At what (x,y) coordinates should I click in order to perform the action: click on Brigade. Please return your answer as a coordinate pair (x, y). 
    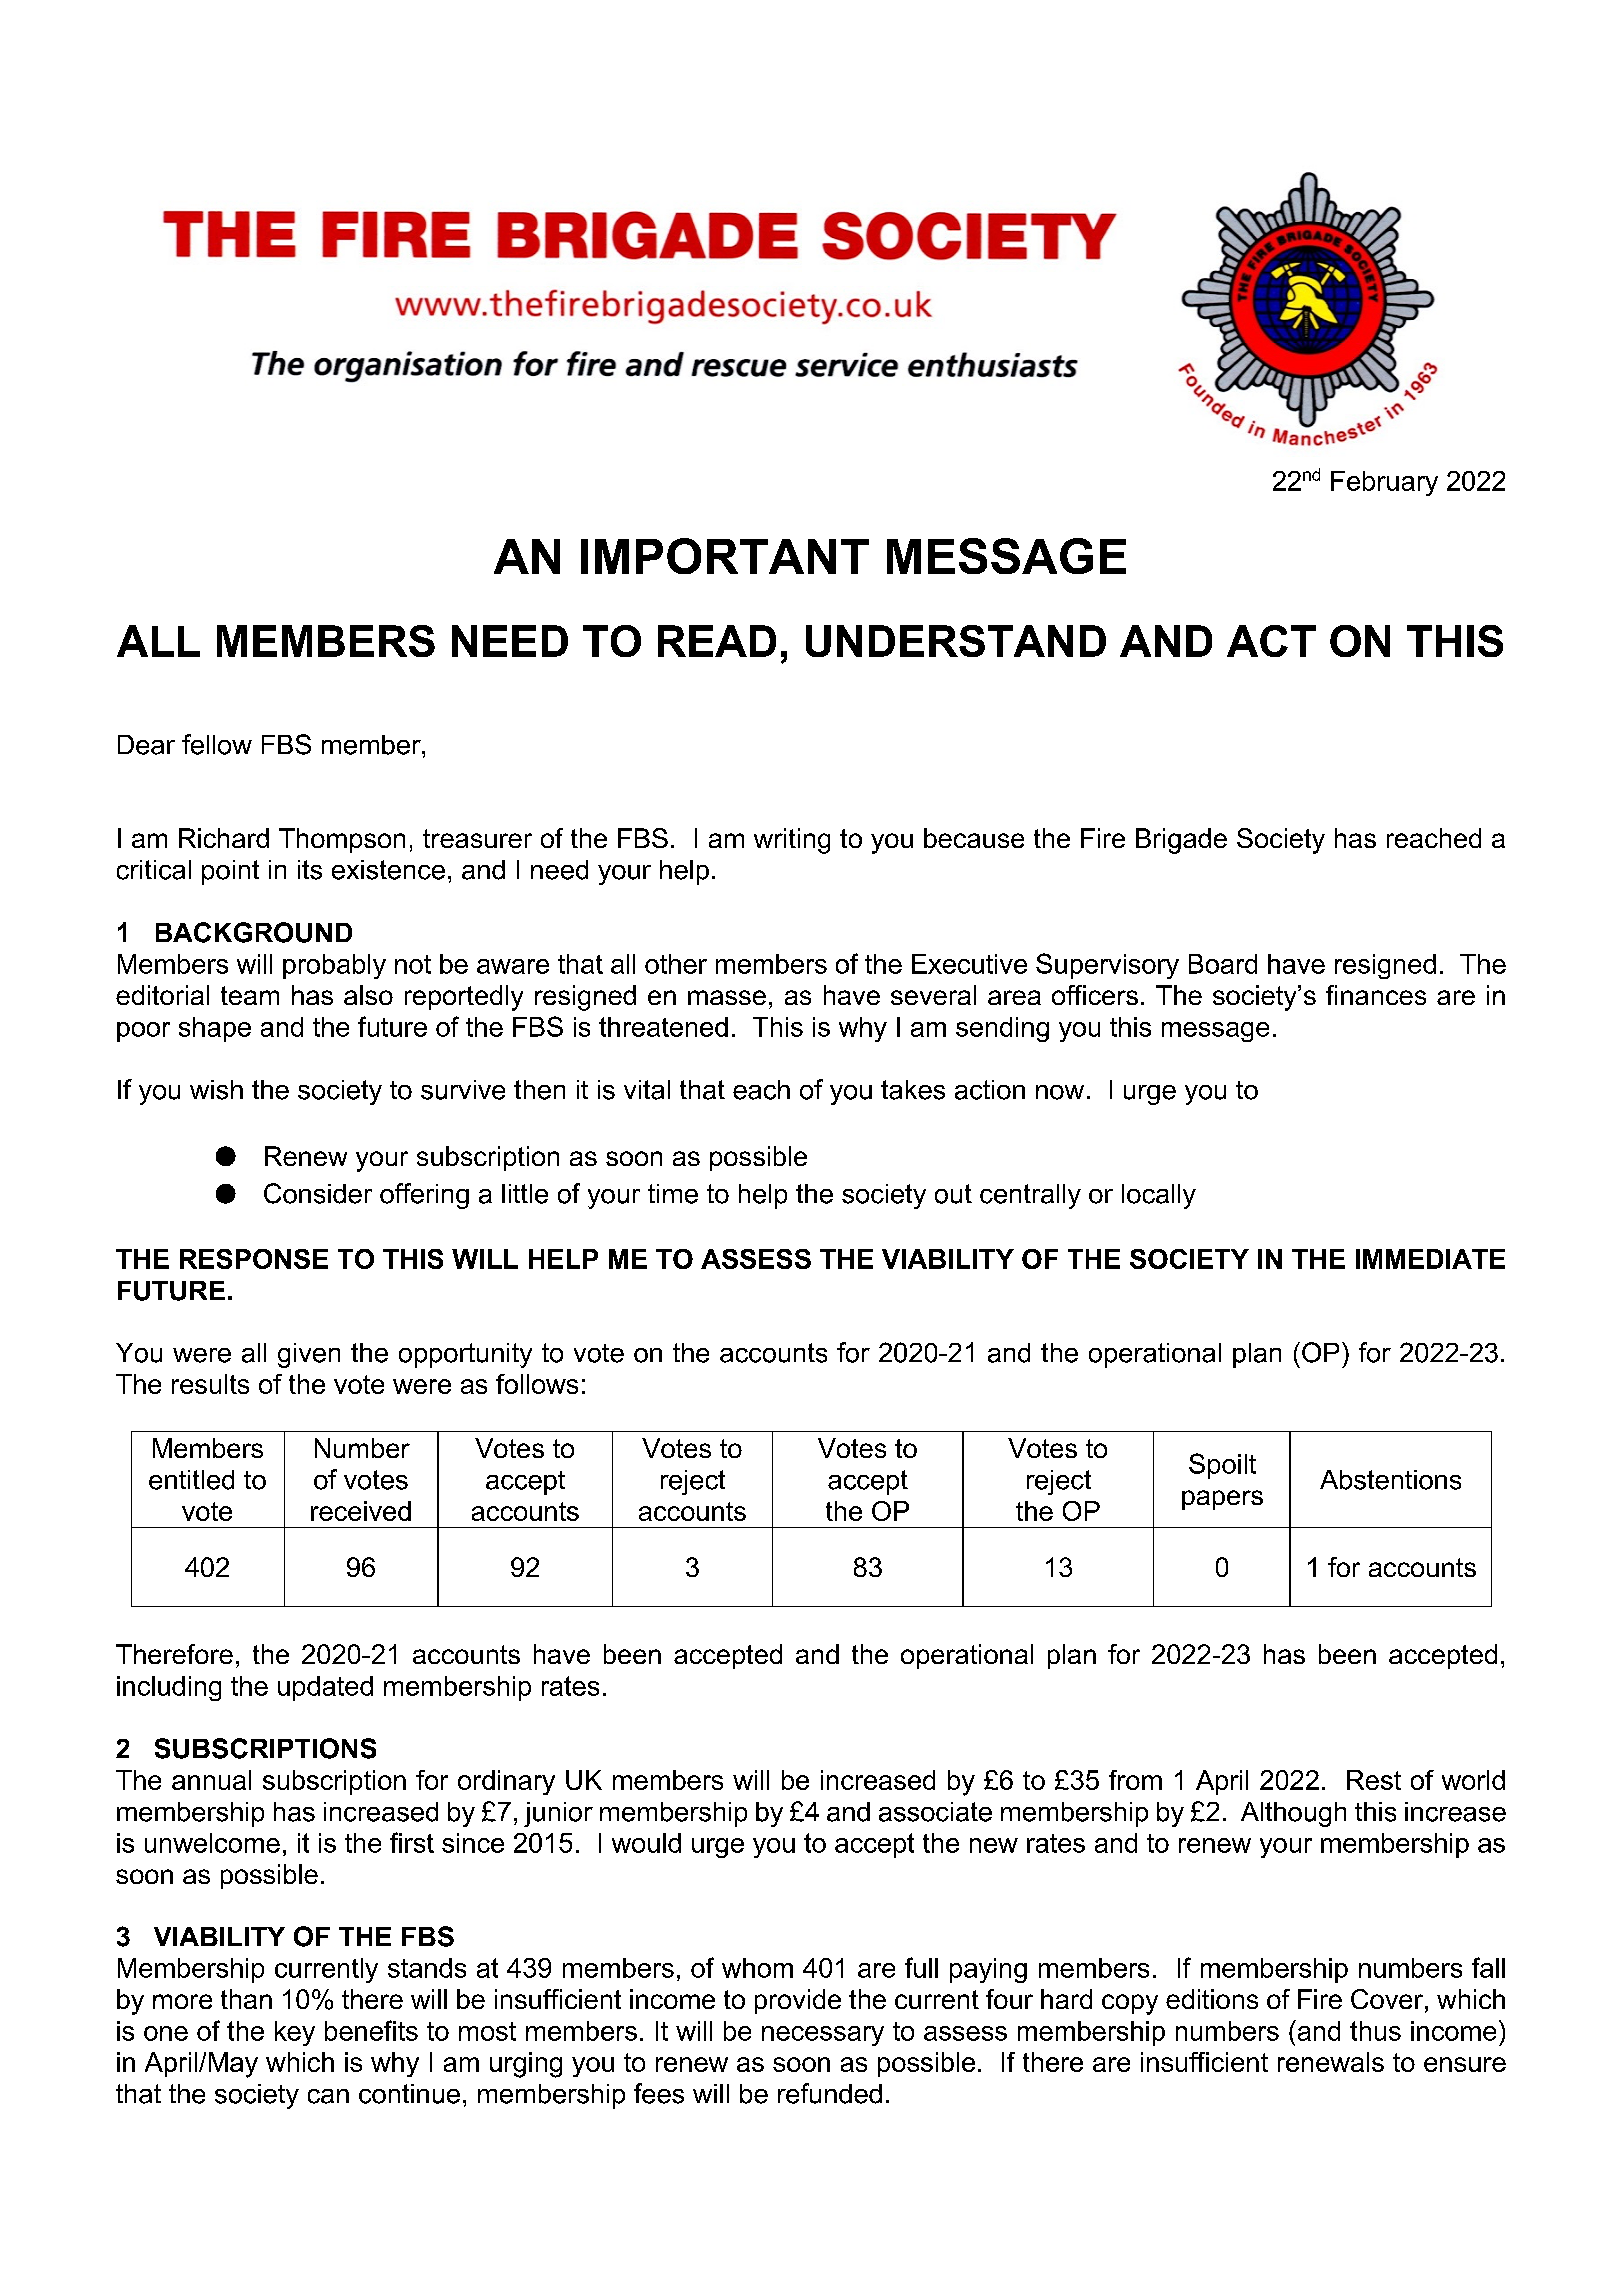
    Looking at the image, I should click on (1181, 841).
